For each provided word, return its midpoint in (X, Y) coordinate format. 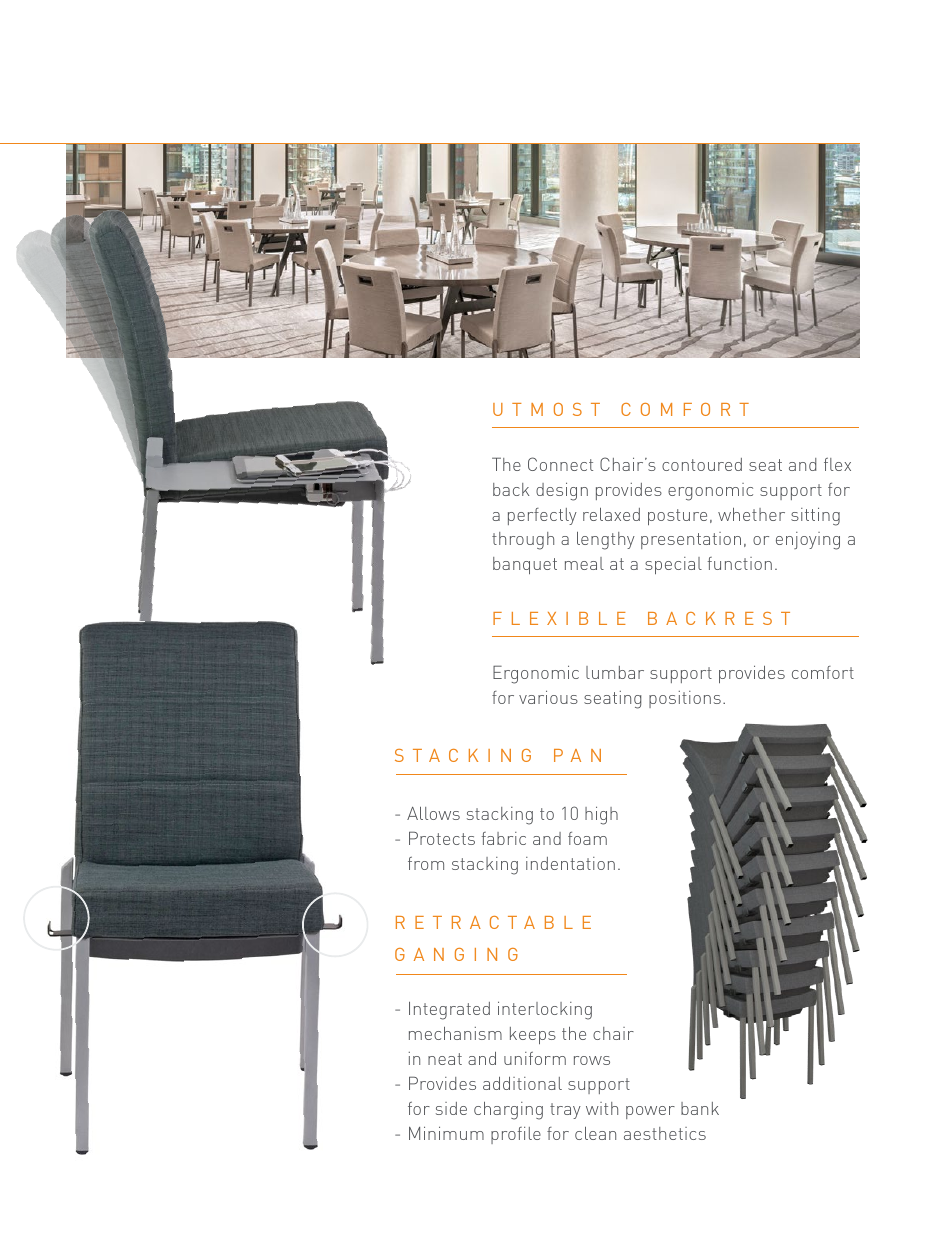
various (548, 697)
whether (751, 514)
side (451, 1108)
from (426, 863)
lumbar (615, 672)
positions (685, 699)
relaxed (611, 514)
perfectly (542, 516)
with (602, 1108)
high (601, 815)
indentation (570, 863)
